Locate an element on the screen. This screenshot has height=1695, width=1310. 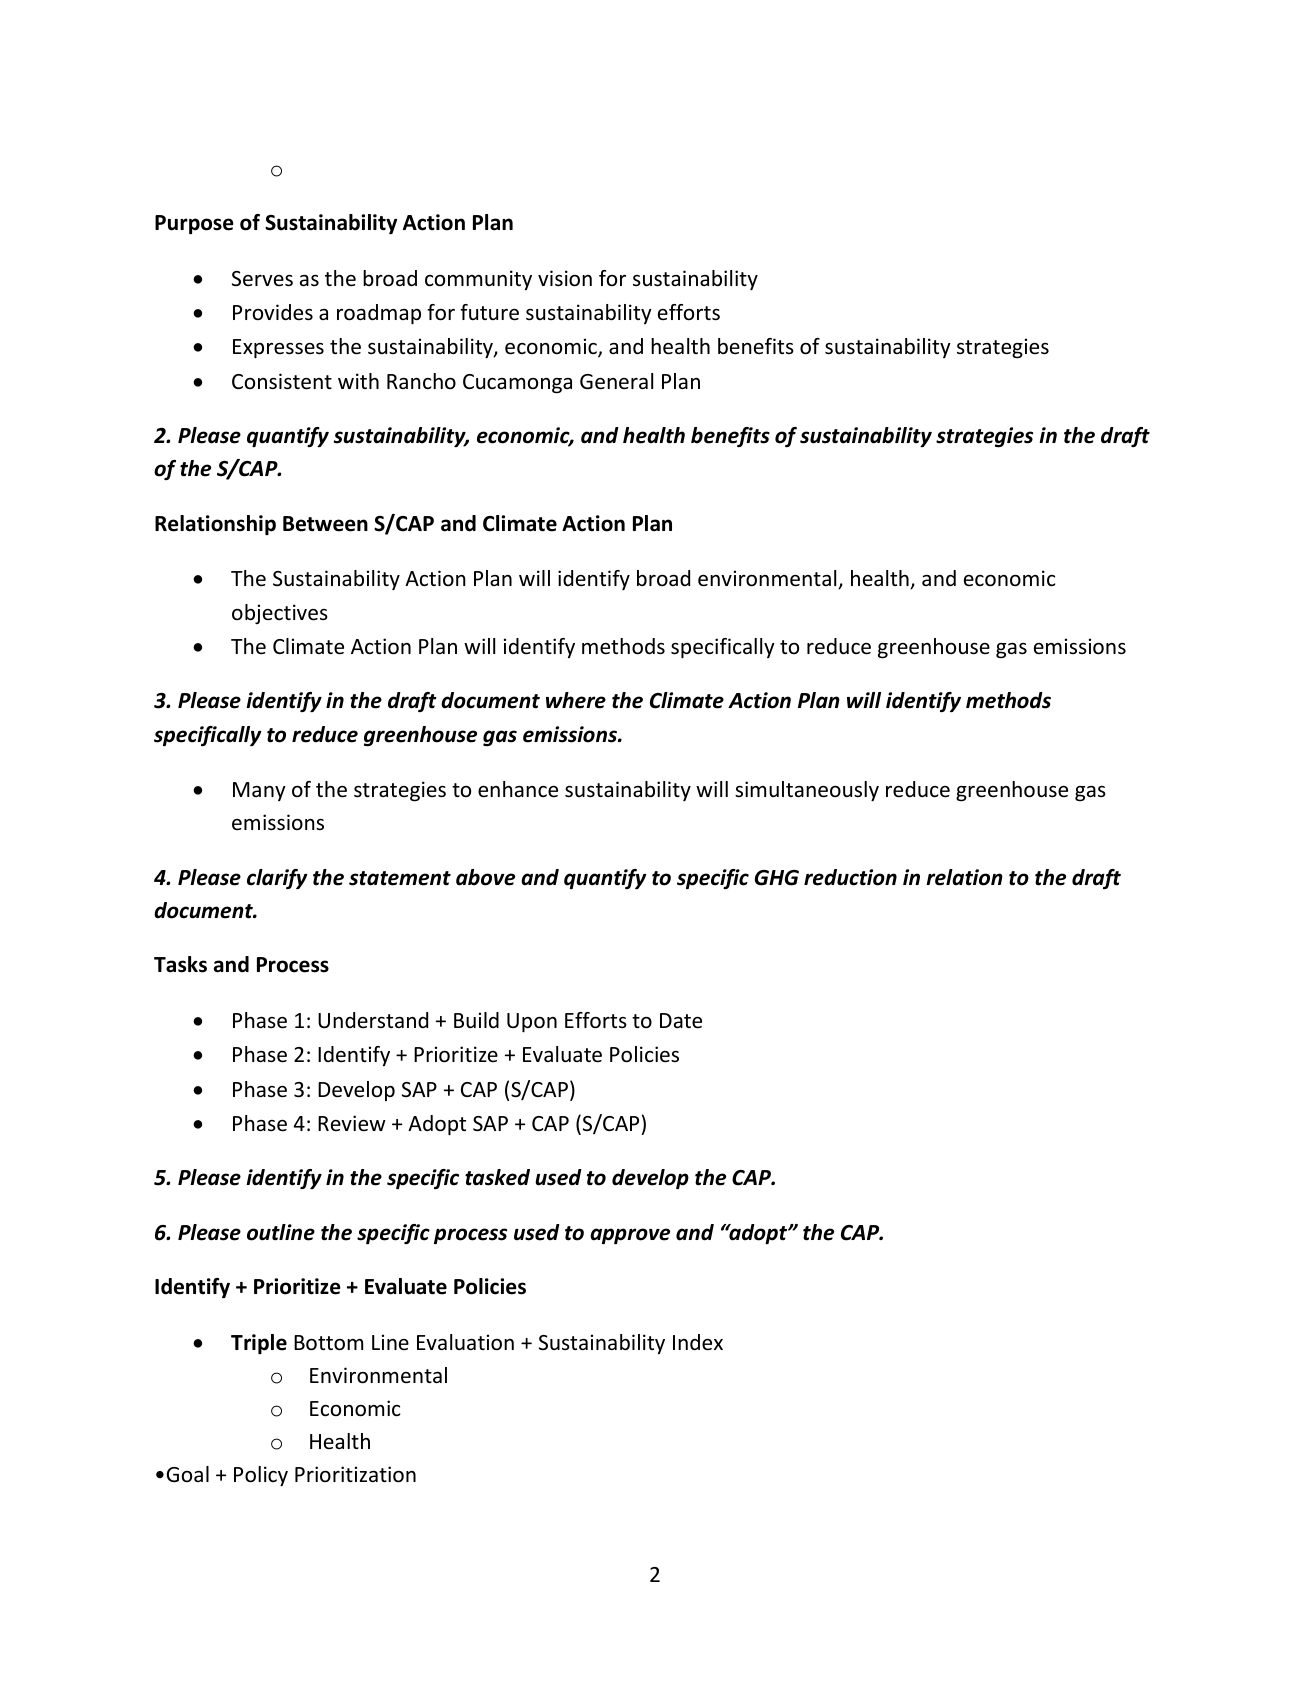
Review is located at coordinates (352, 1123).
